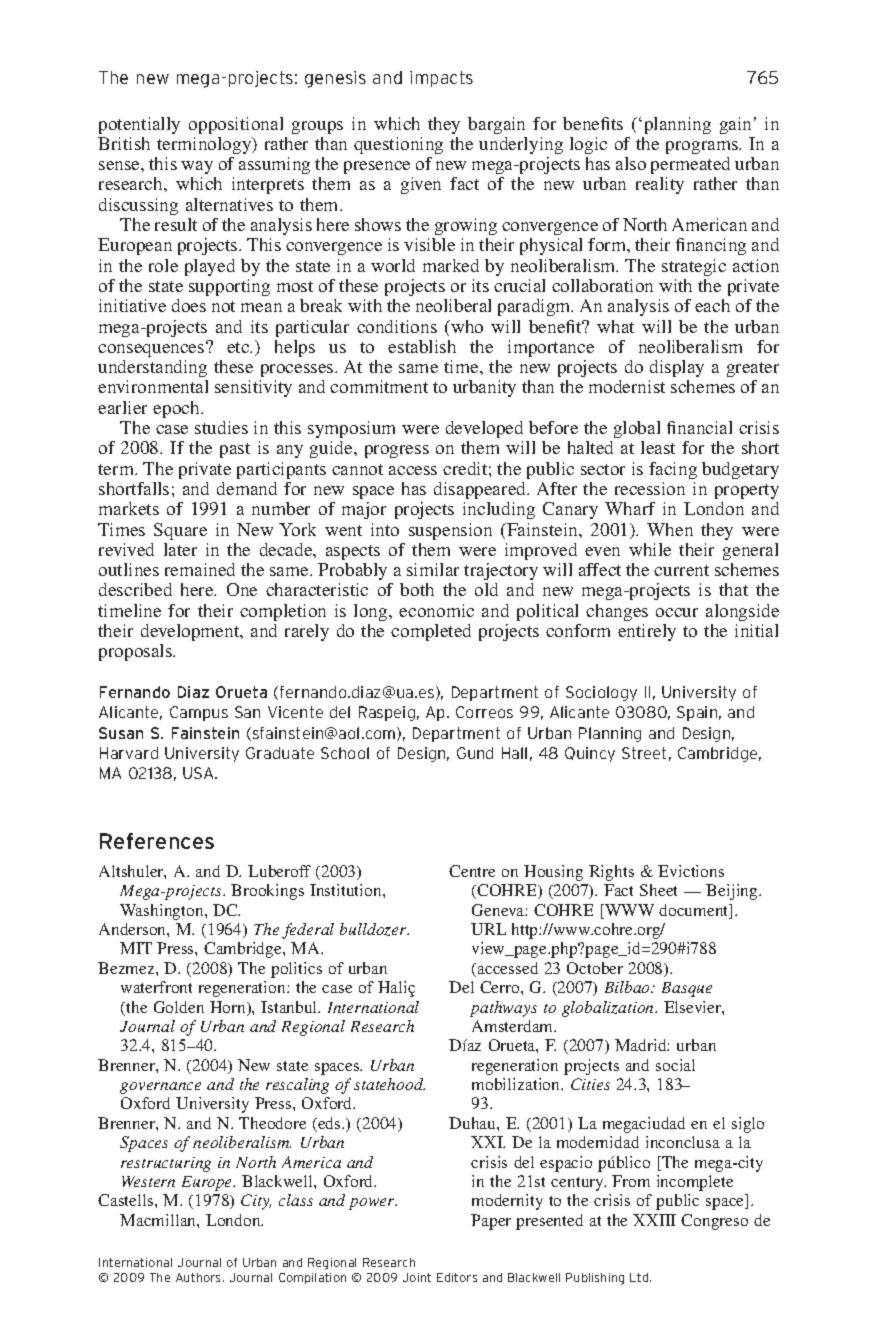  Describe the element at coordinates (200, 1277) in the screenshot. I see `Authors` at that location.
